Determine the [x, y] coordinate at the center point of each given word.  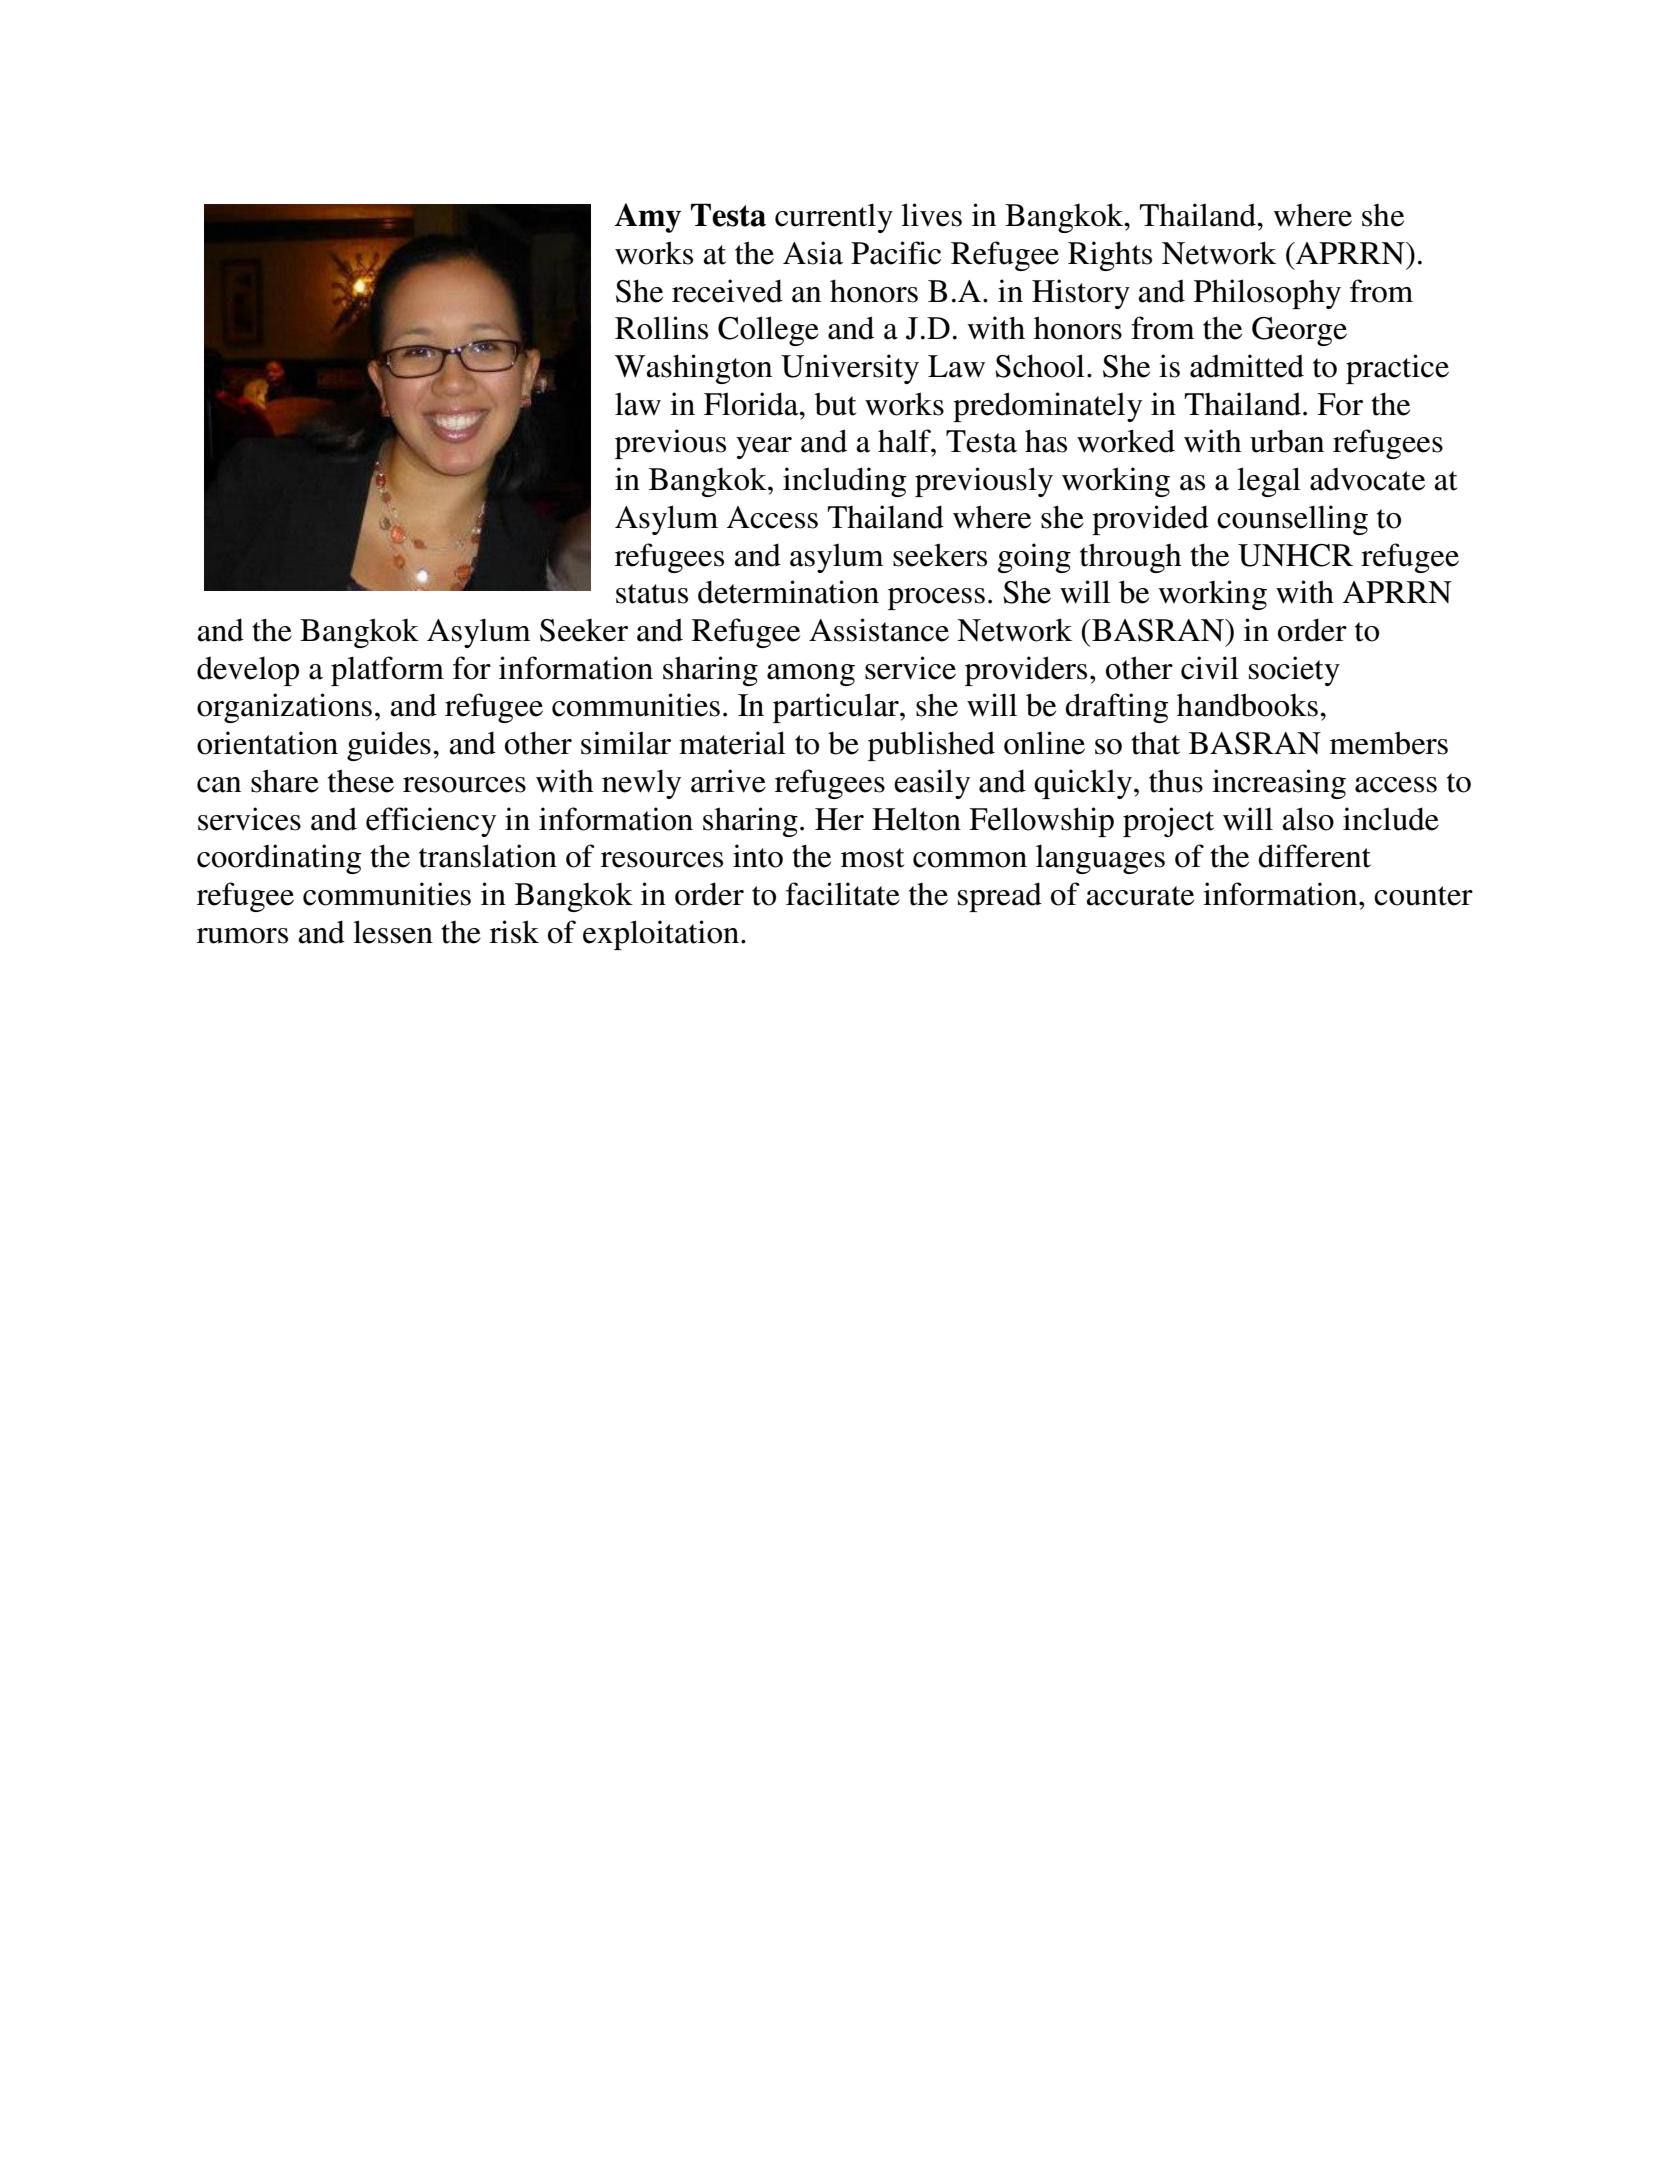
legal [1269, 482]
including [844, 482]
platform [387, 671]
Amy [648, 218]
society [1294, 671]
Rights [1110, 256]
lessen [393, 932]
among [811, 675]
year [764, 448]
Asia [813, 253]
